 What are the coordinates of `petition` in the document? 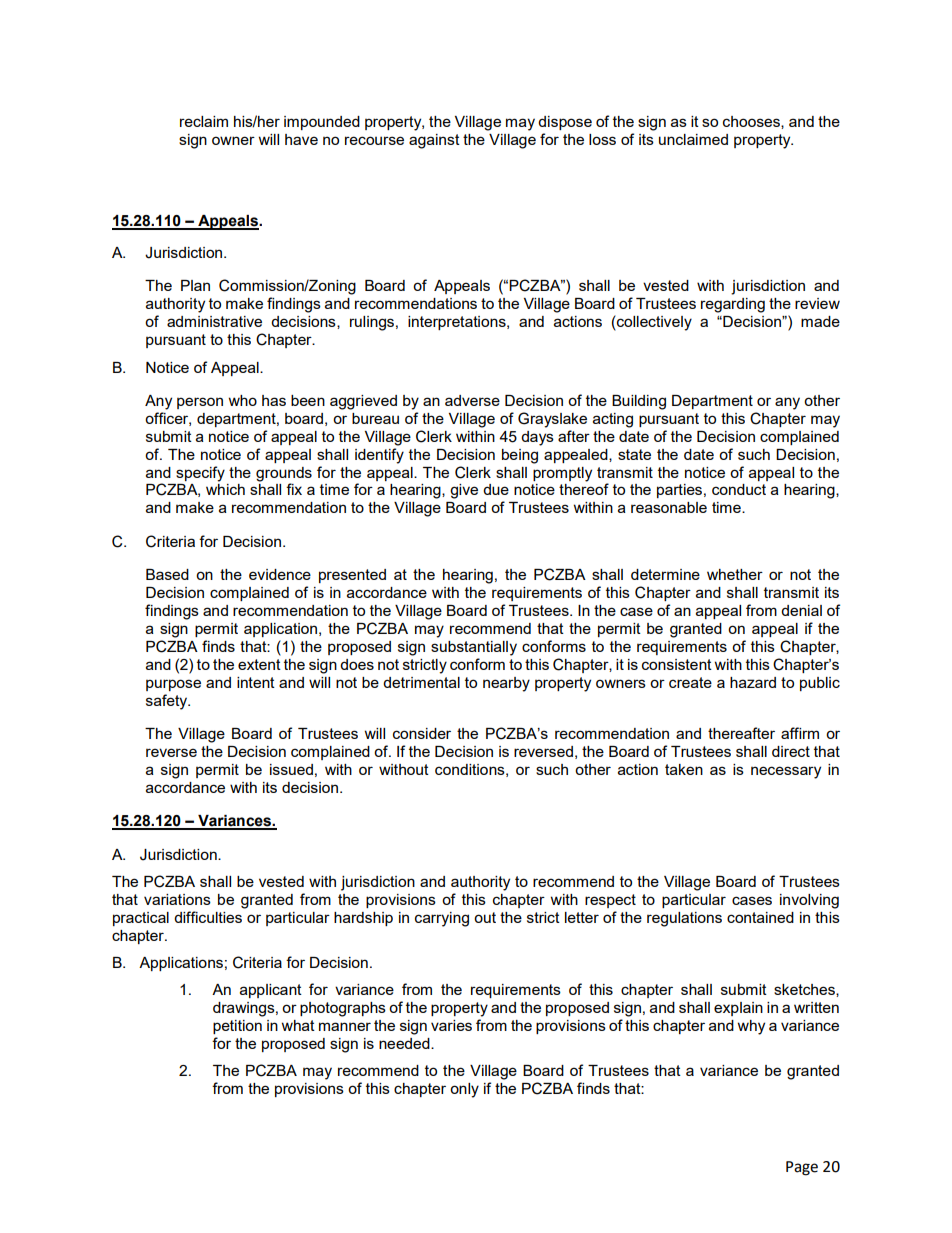 It's located at (237, 1027).
